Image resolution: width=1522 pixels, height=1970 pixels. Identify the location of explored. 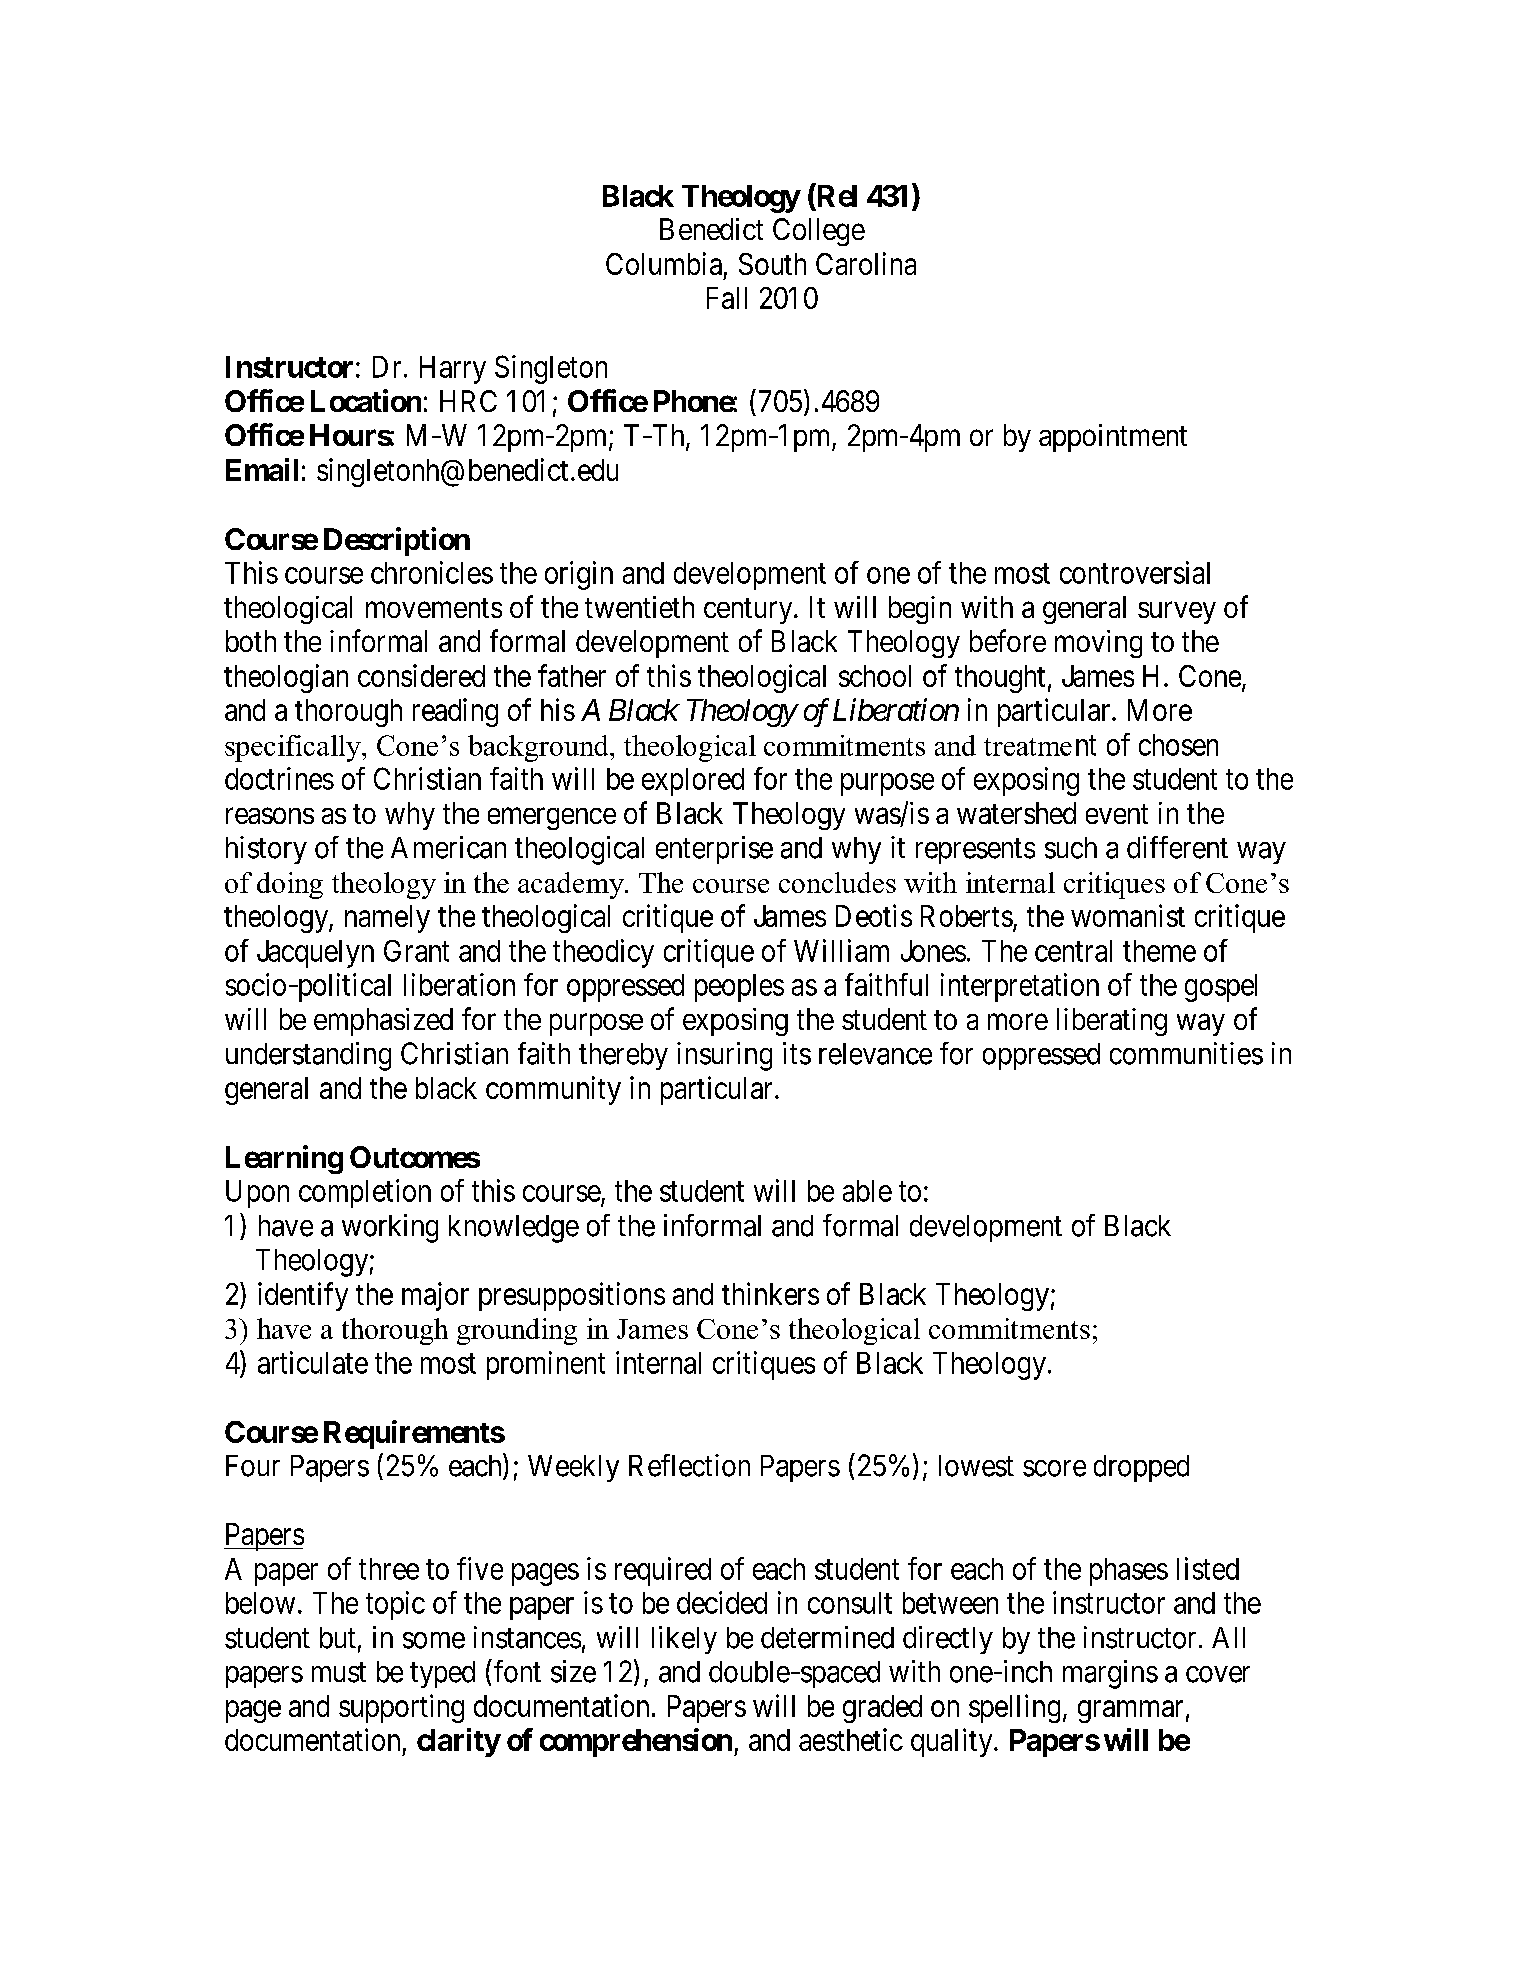
(693, 782).
